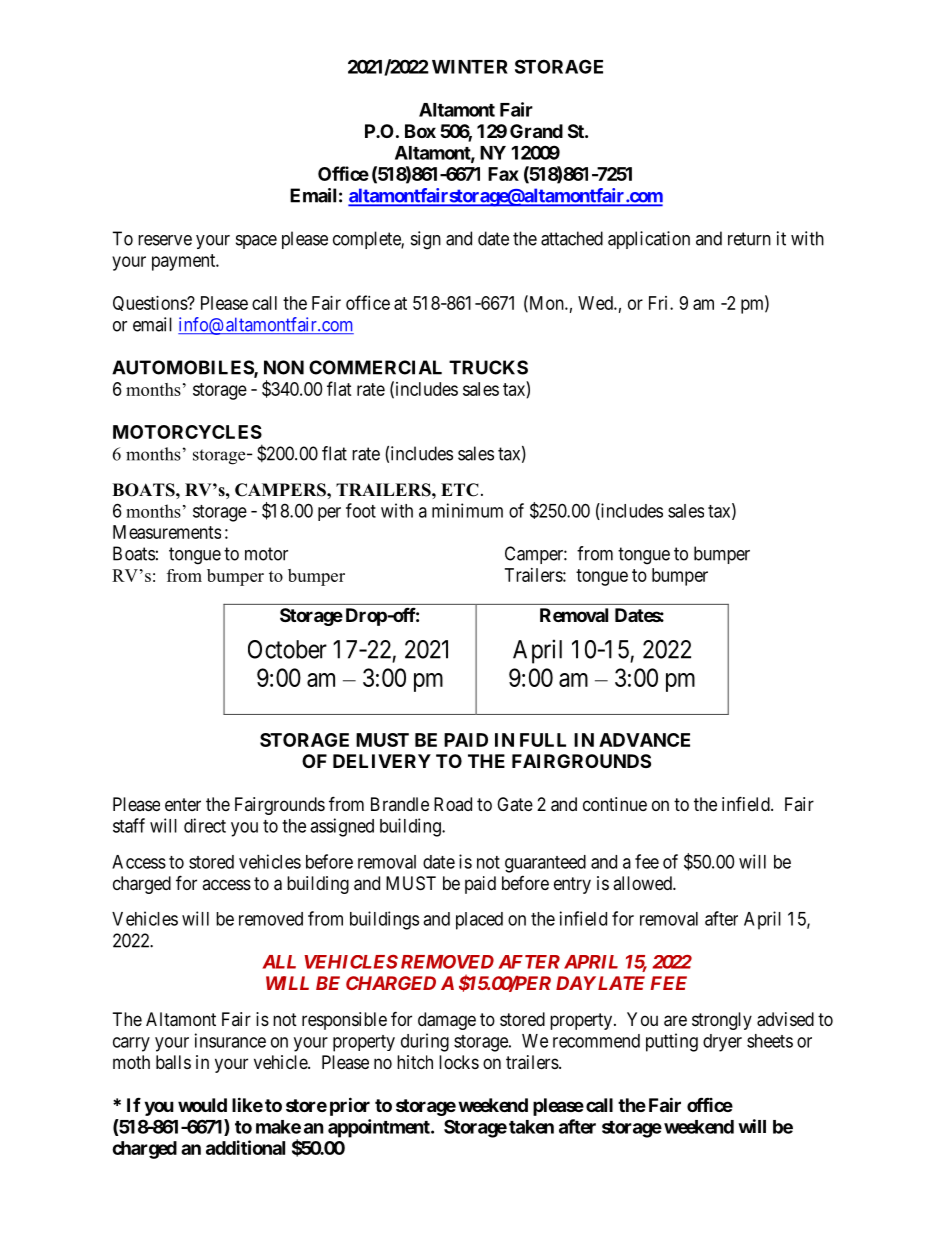 The width and height of the image is (952, 1233). What do you see at coordinates (459, 1062) in the image?
I see `locks` at bounding box center [459, 1062].
